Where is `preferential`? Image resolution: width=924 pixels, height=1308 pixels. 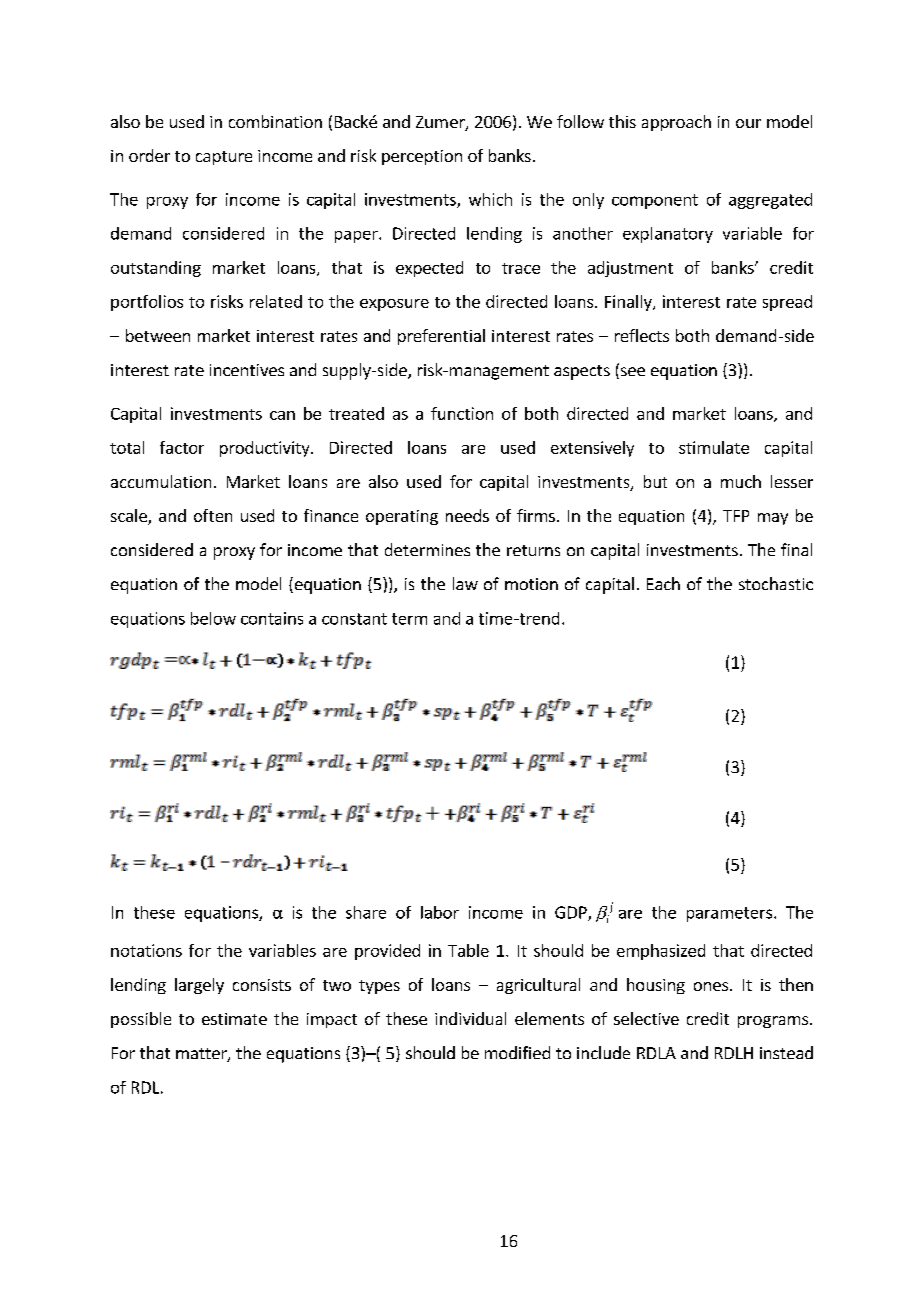 preferential is located at coordinates (441, 337).
